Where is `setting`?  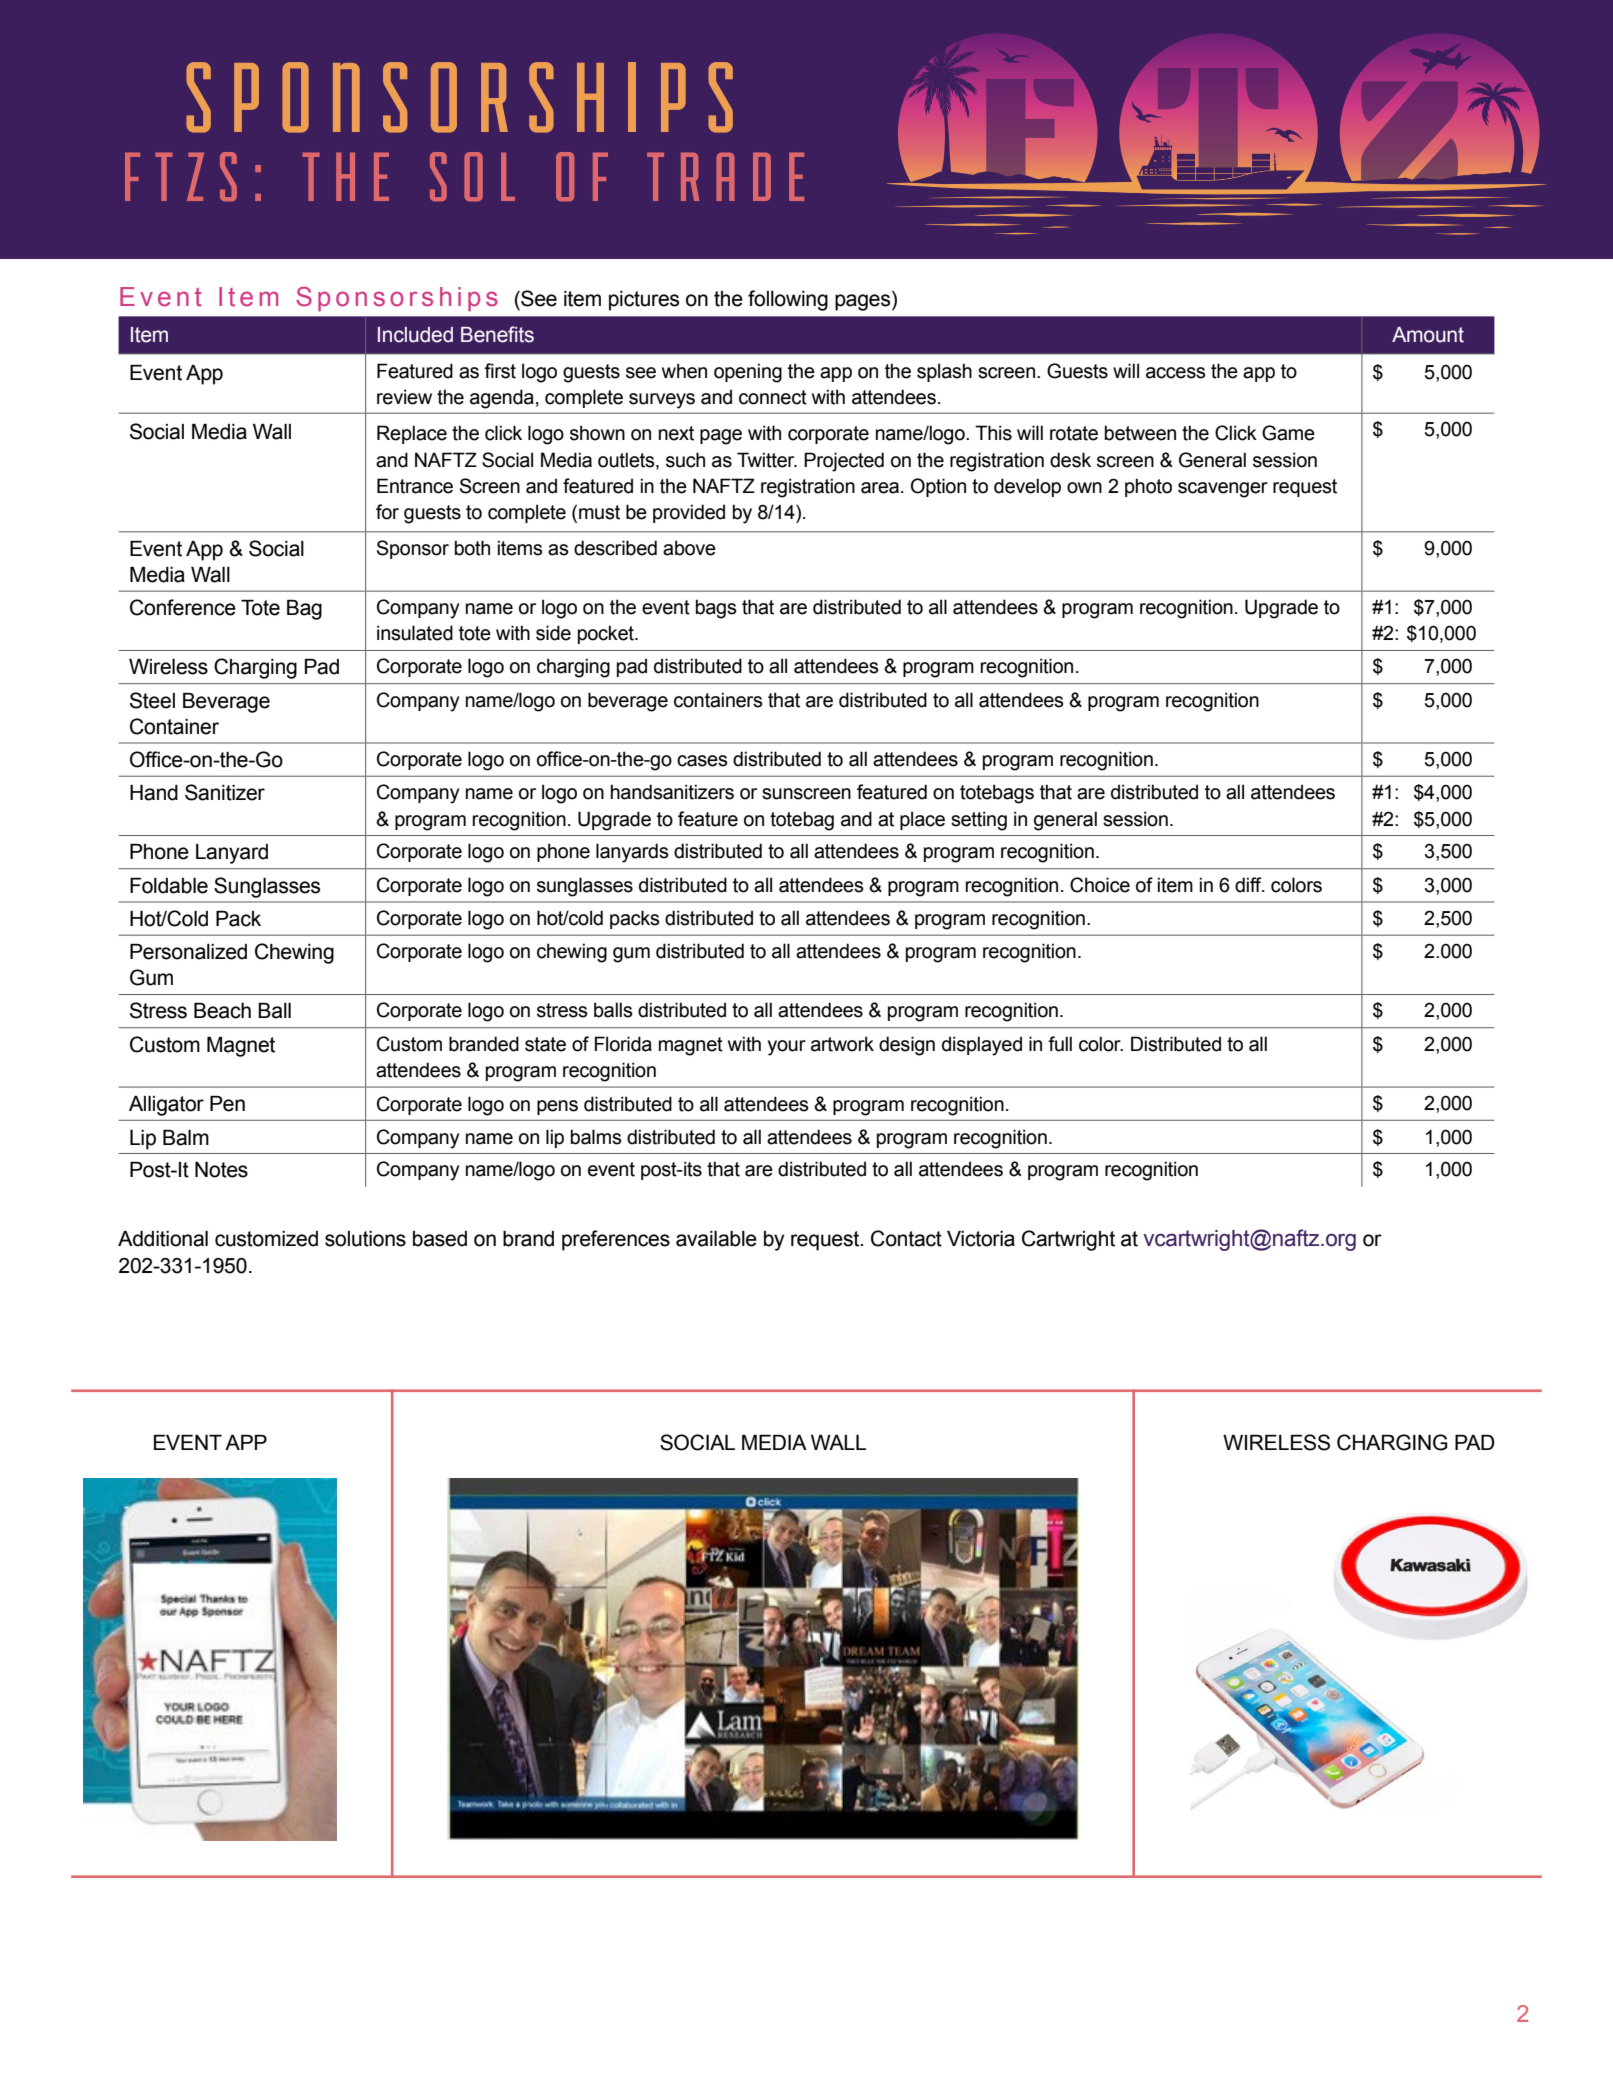
setting is located at coordinates (979, 821).
